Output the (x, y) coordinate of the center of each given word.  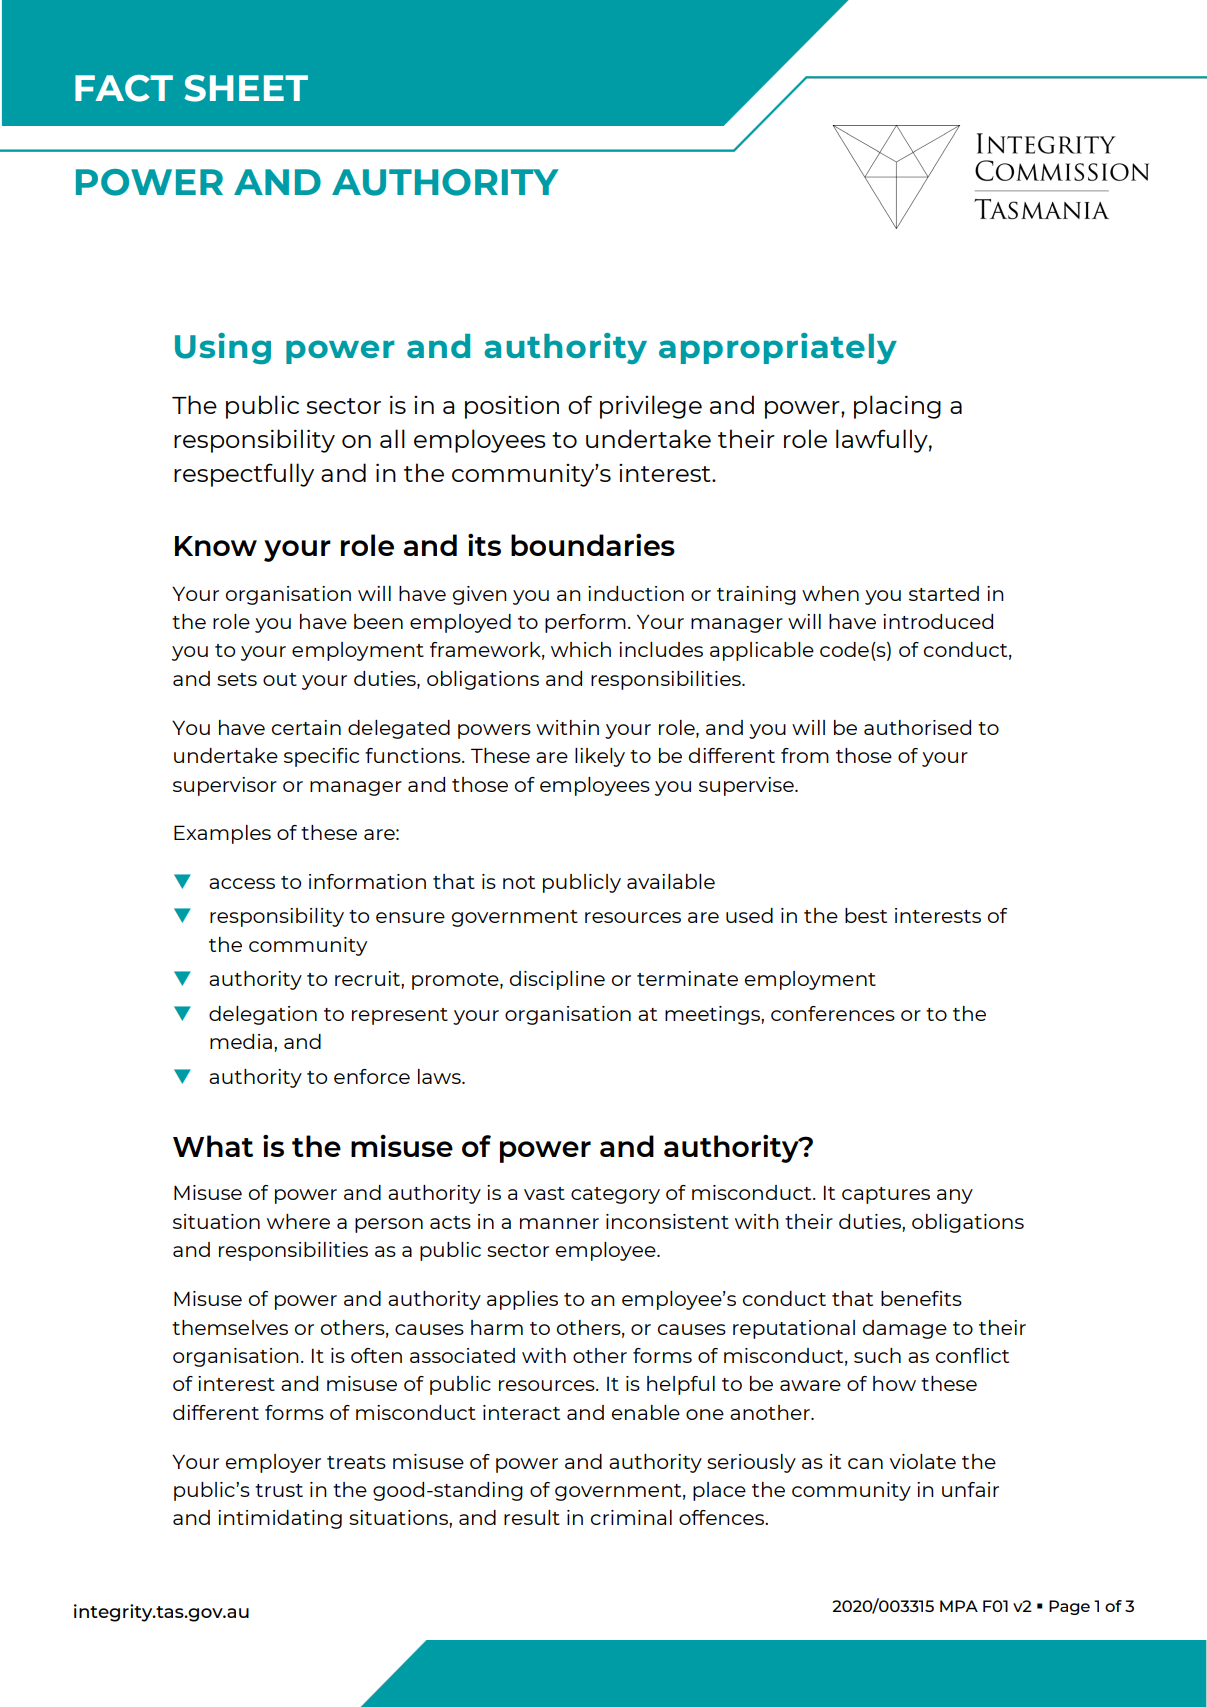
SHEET (246, 88)
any (955, 1196)
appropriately (778, 348)
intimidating (280, 1519)
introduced (938, 621)
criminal (631, 1517)
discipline (557, 980)
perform (585, 623)
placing (897, 407)
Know (216, 546)
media (241, 1041)
